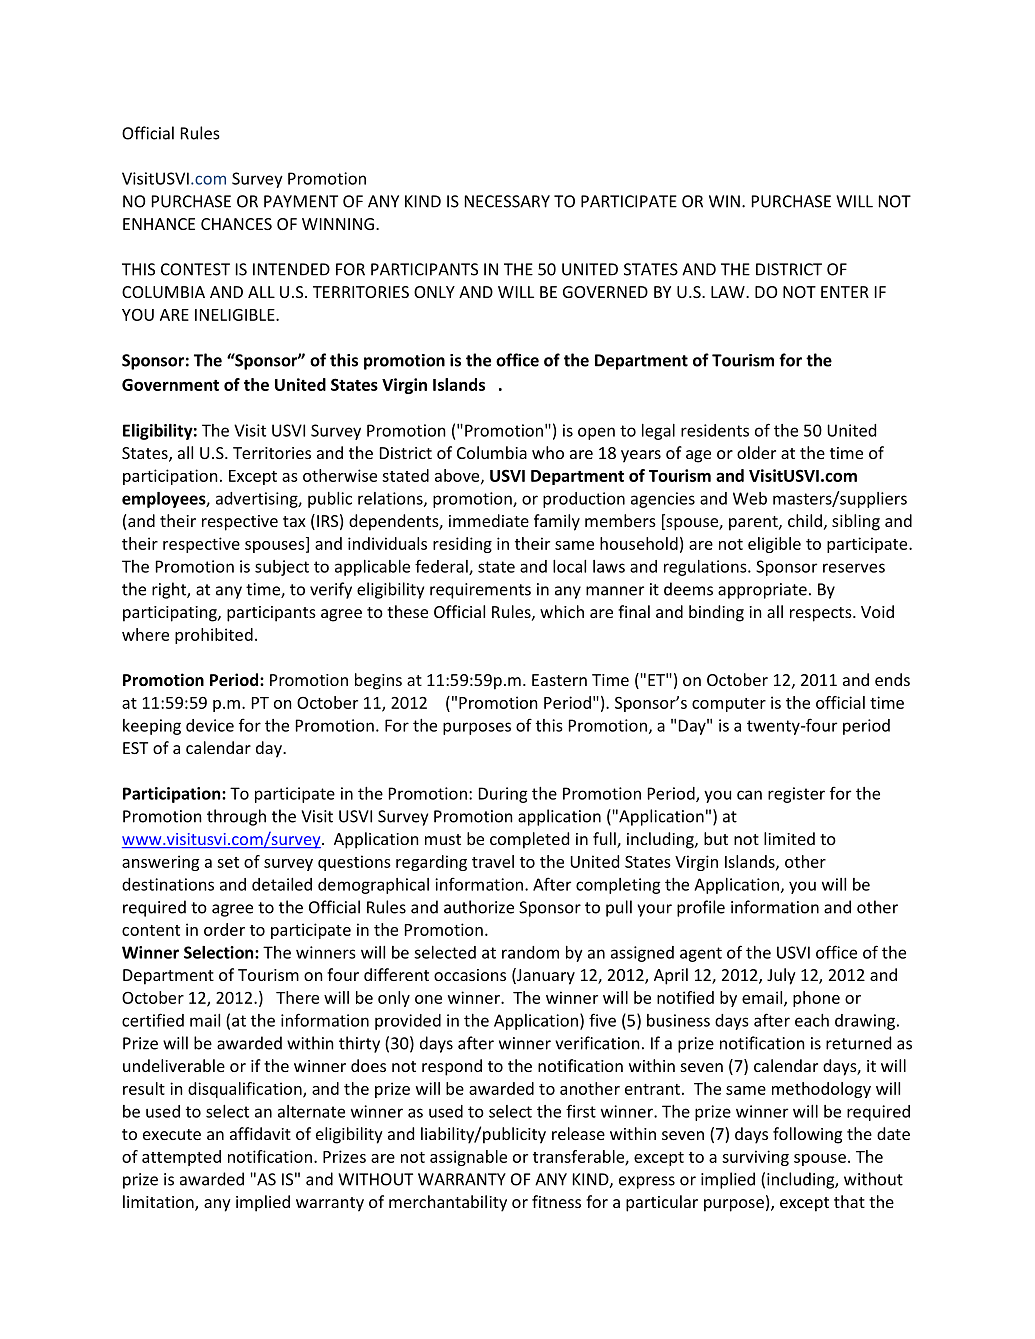  Describe the element at coordinates (489, 520) in the screenshot. I see `immediate` at that location.
